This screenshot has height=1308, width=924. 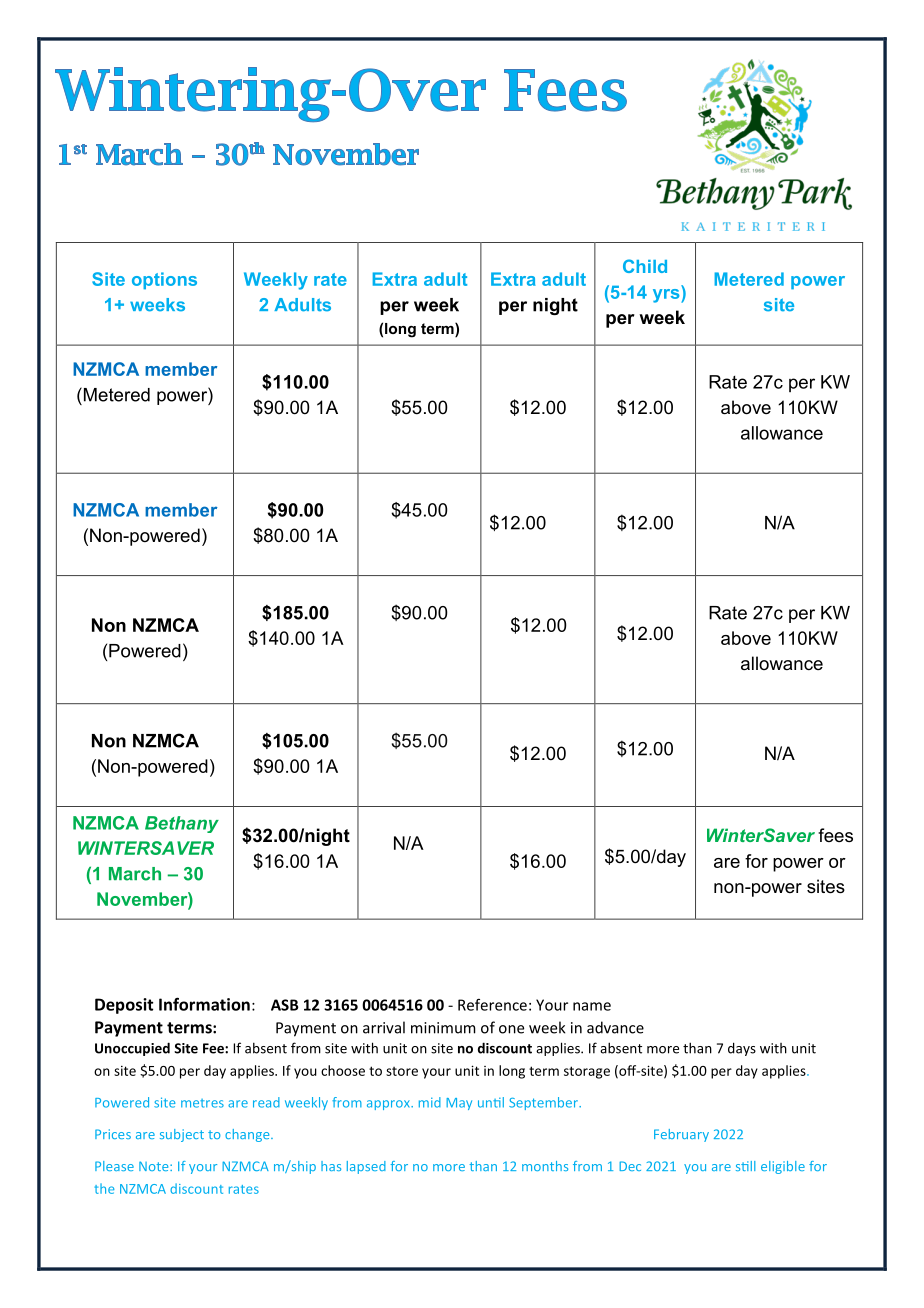 I want to click on Note, so click(x=155, y=1166).
